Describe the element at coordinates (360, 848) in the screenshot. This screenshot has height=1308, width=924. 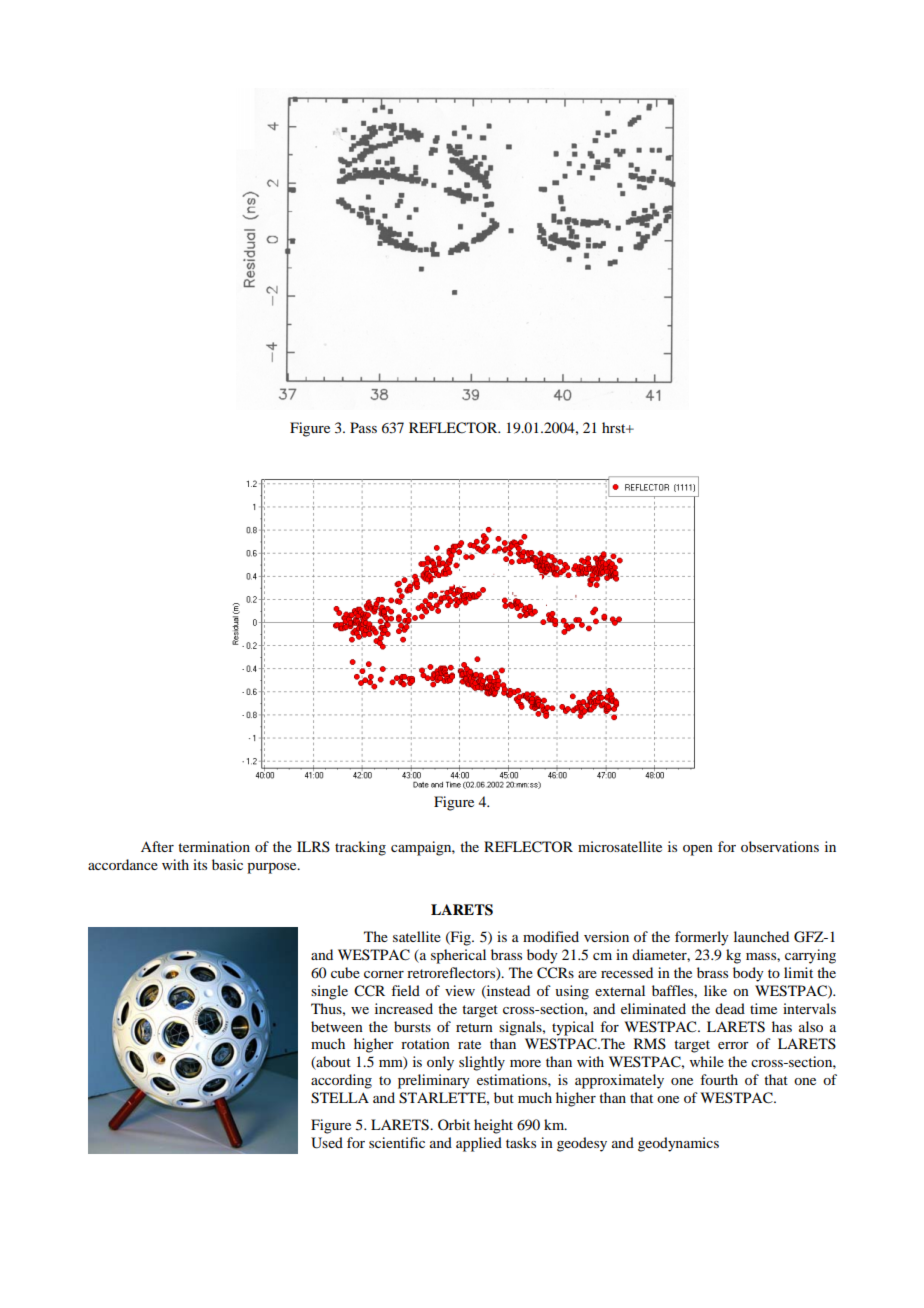
I see `tracking` at that location.
